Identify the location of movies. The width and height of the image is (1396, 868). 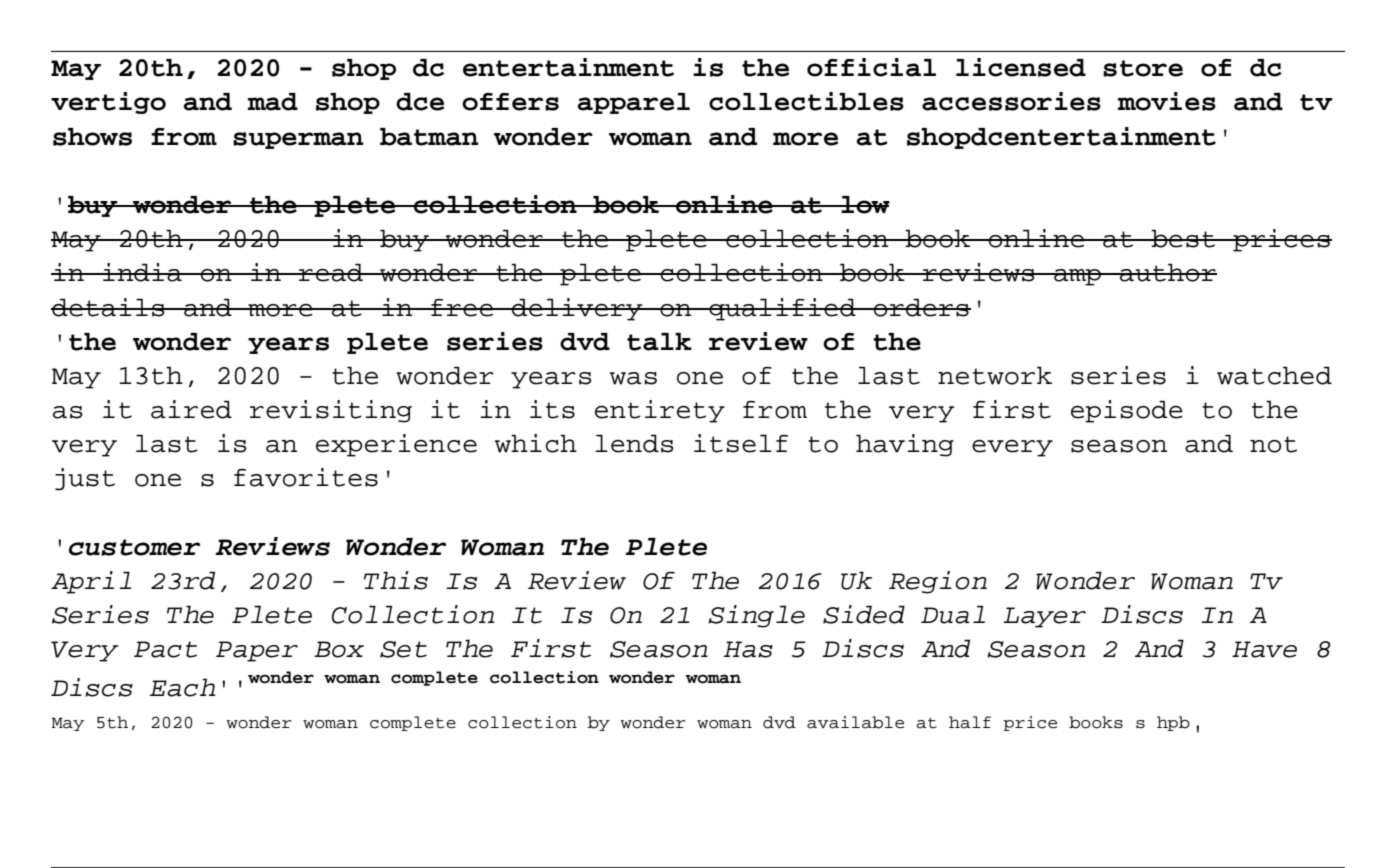
(1167, 101).
